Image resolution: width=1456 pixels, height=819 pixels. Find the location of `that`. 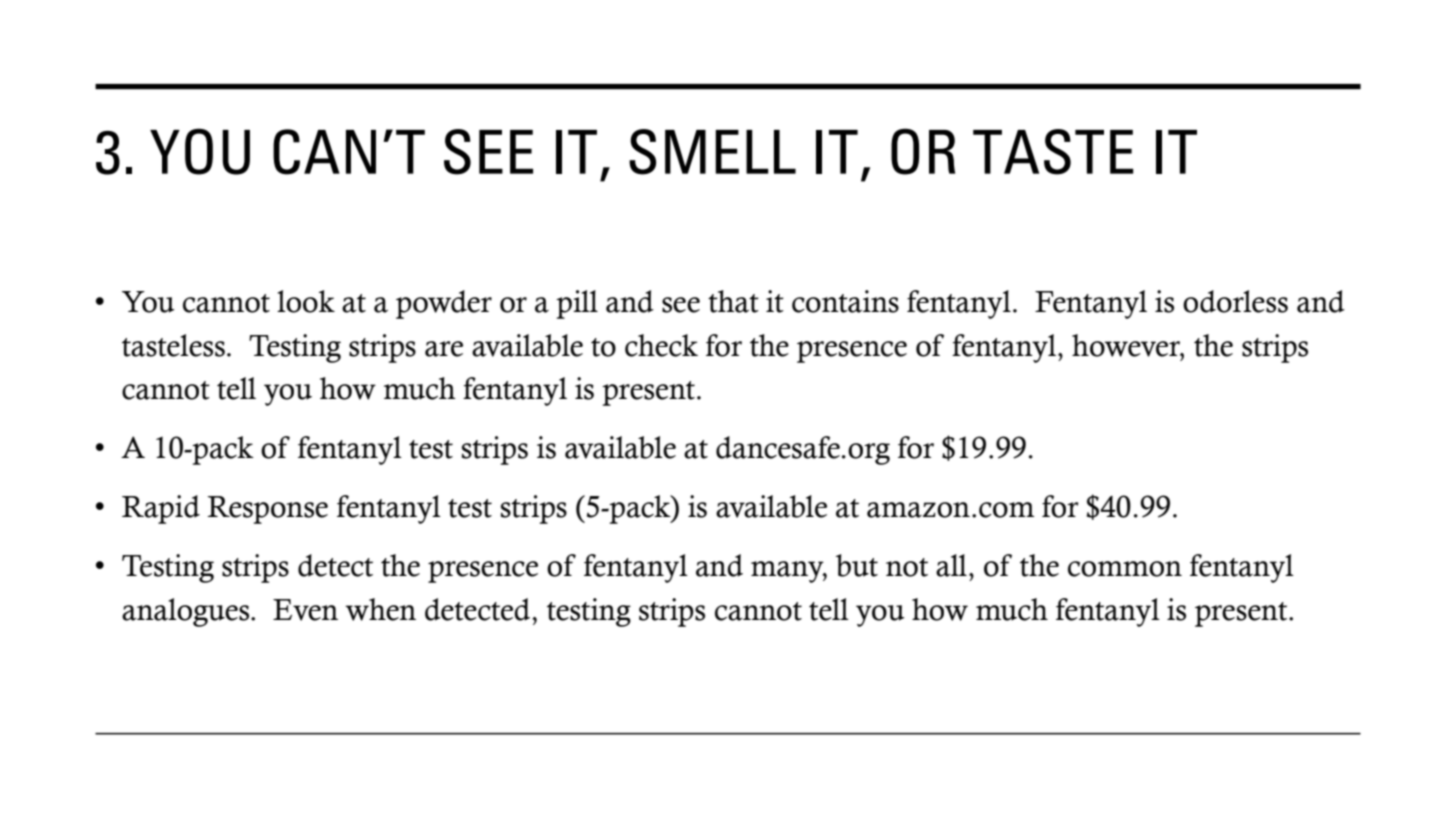

that is located at coordinates (733, 301).
